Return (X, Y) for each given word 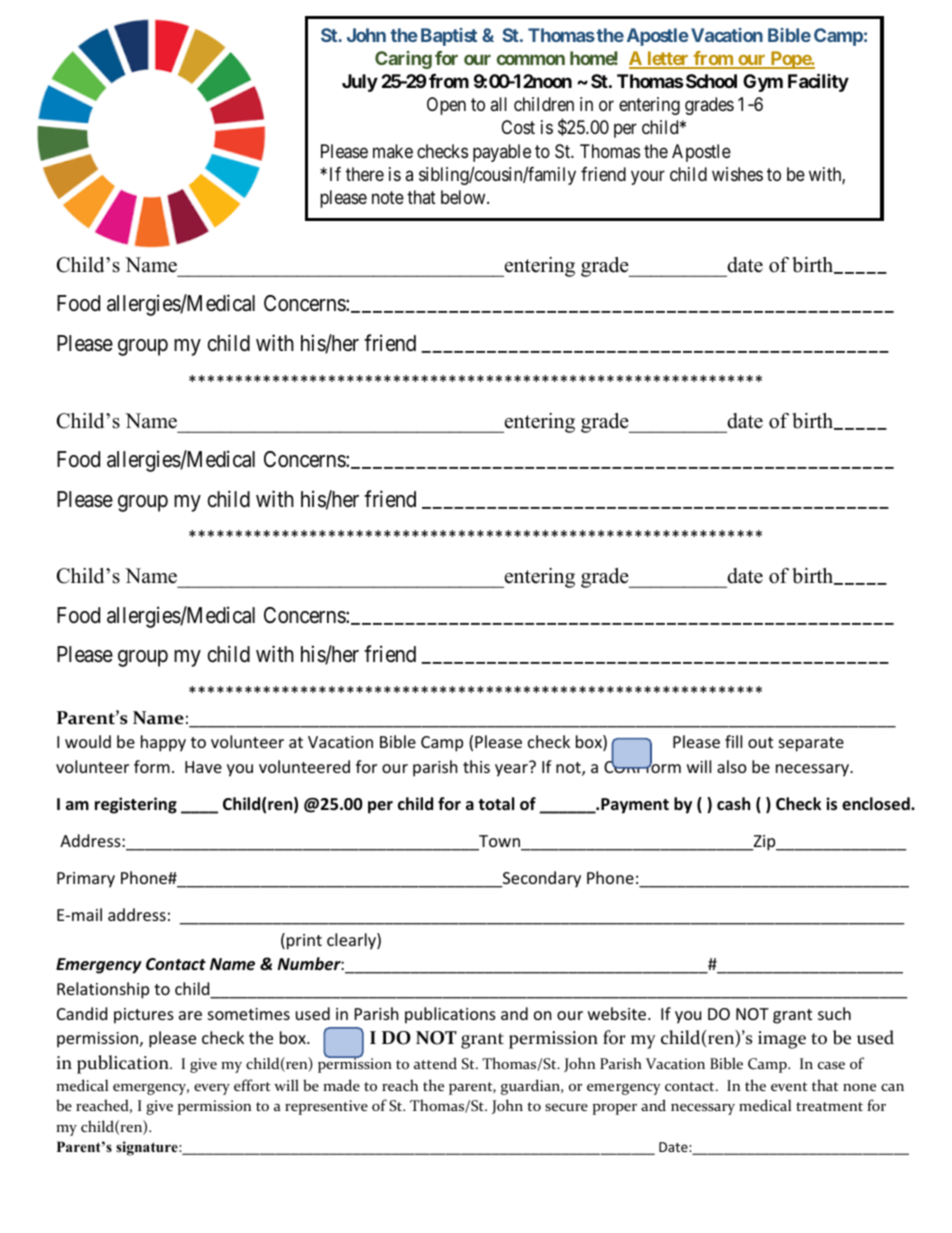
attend (435, 1063)
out (760, 742)
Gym (763, 83)
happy (163, 743)
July (360, 83)
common (531, 59)
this (476, 766)
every (212, 1089)
